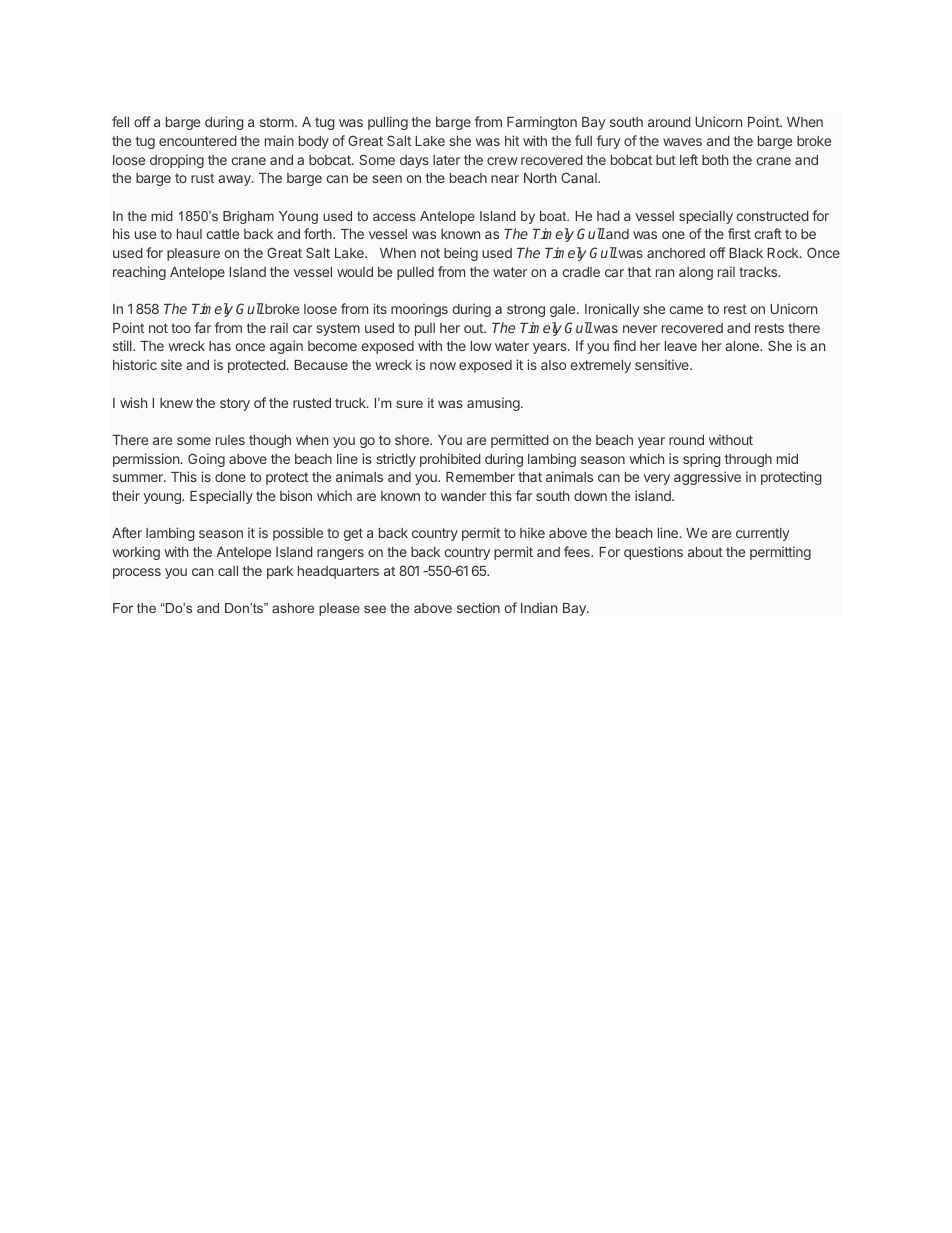  I want to click on came, so click(686, 310).
